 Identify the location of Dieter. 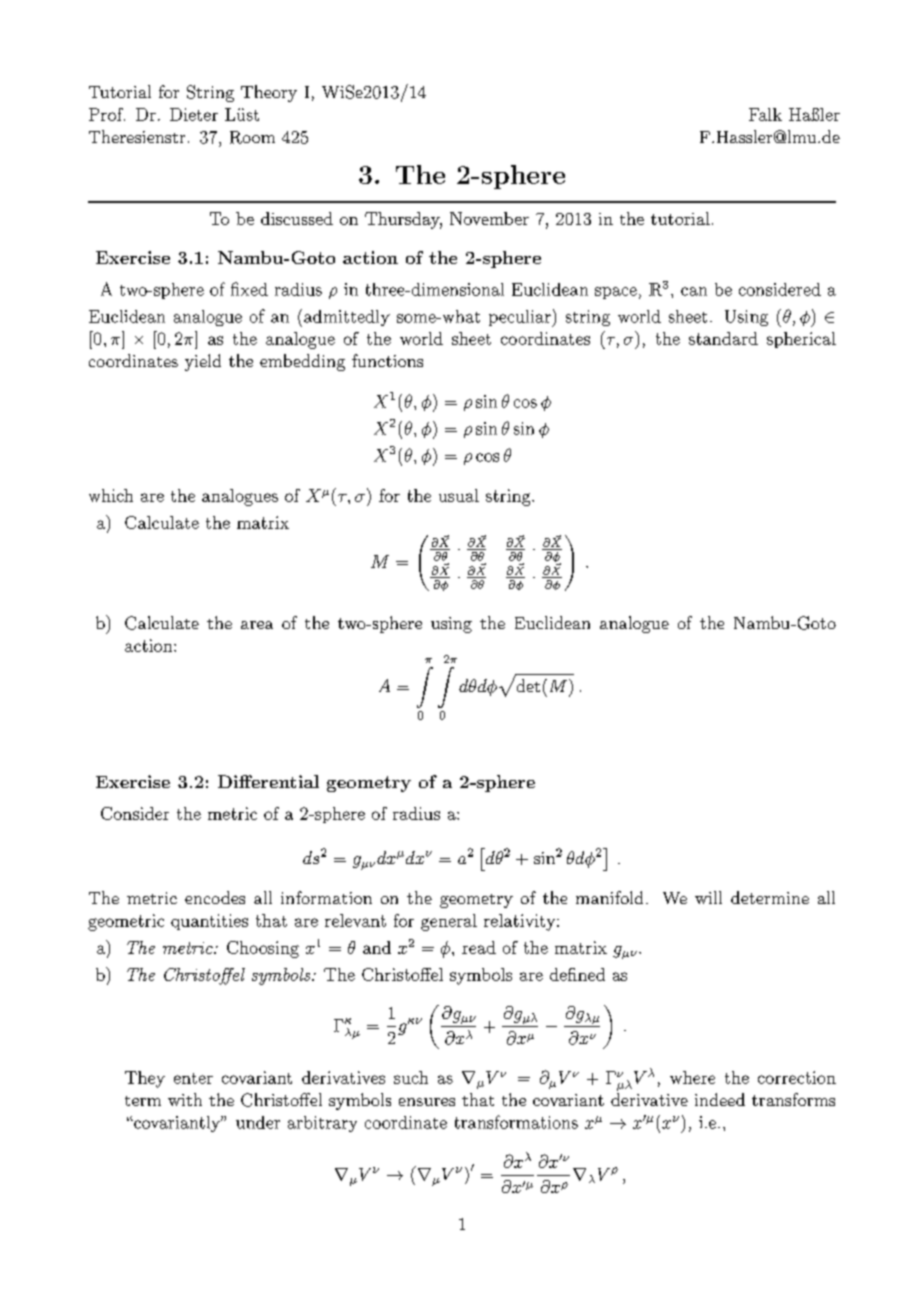
(194, 114).
